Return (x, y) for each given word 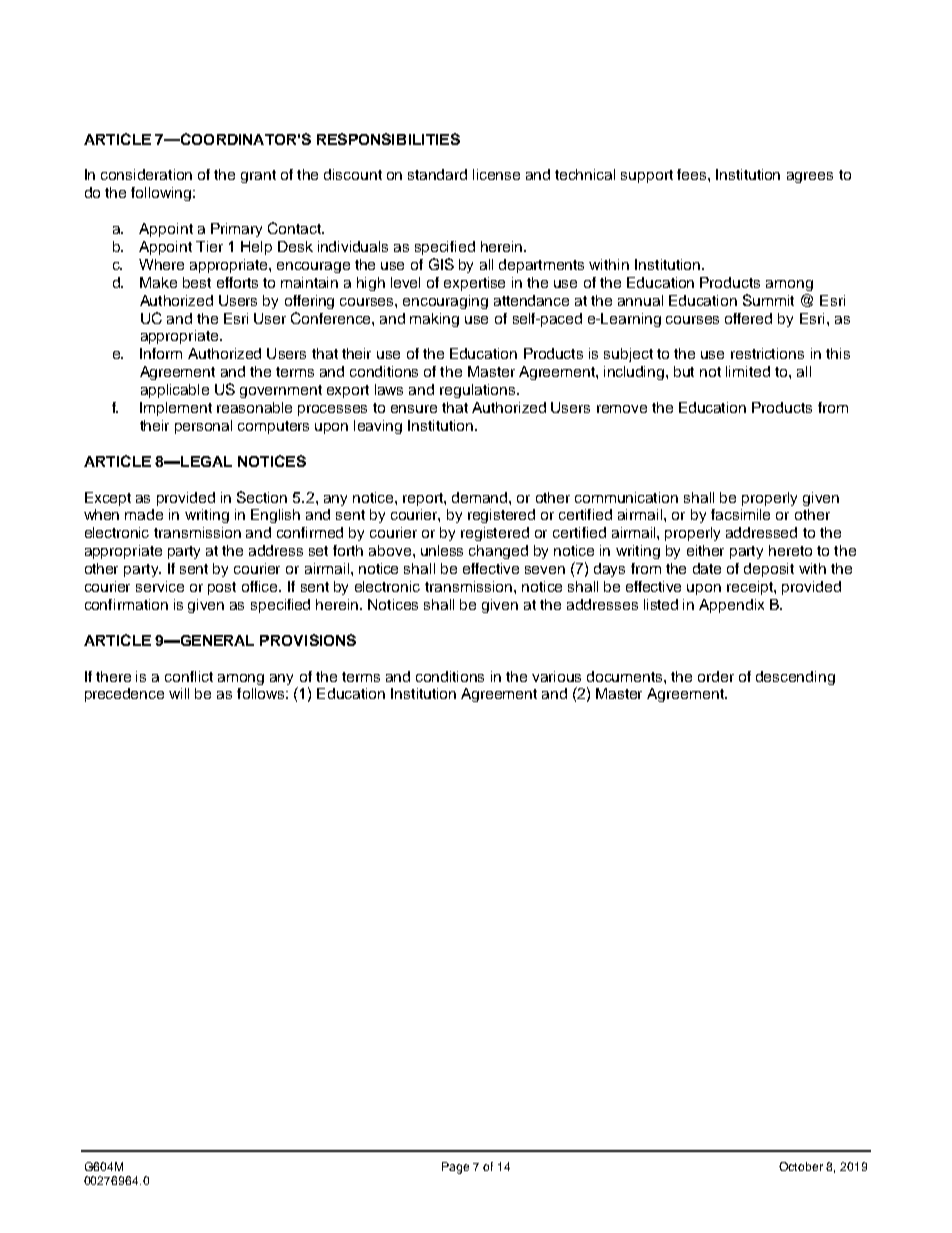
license (496, 174)
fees (693, 174)
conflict (189, 676)
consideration (146, 174)
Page (455, 1168)
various (556, 676)
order (716, 676)
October (801, 1166)
